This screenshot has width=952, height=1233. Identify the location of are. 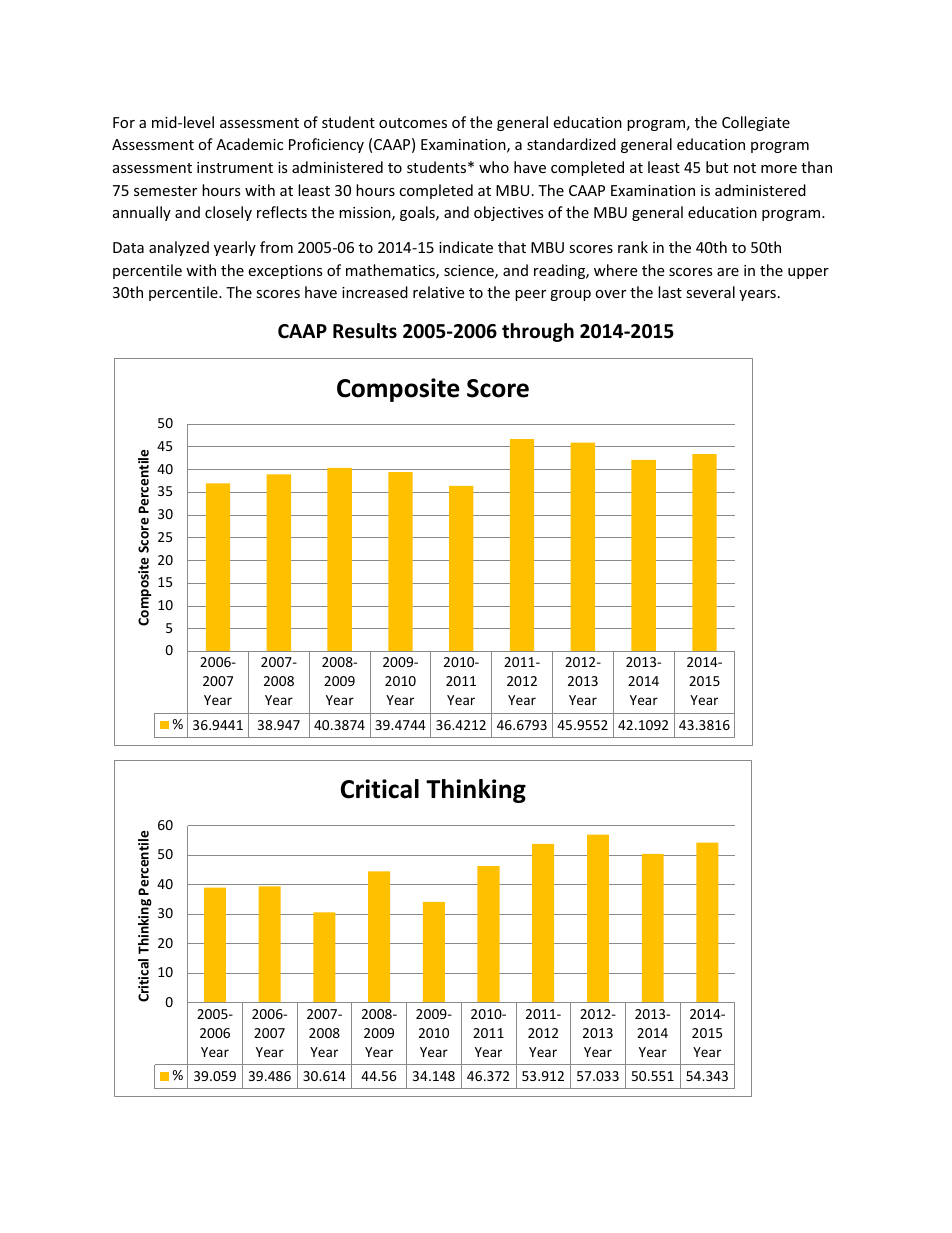
(728, 272).
